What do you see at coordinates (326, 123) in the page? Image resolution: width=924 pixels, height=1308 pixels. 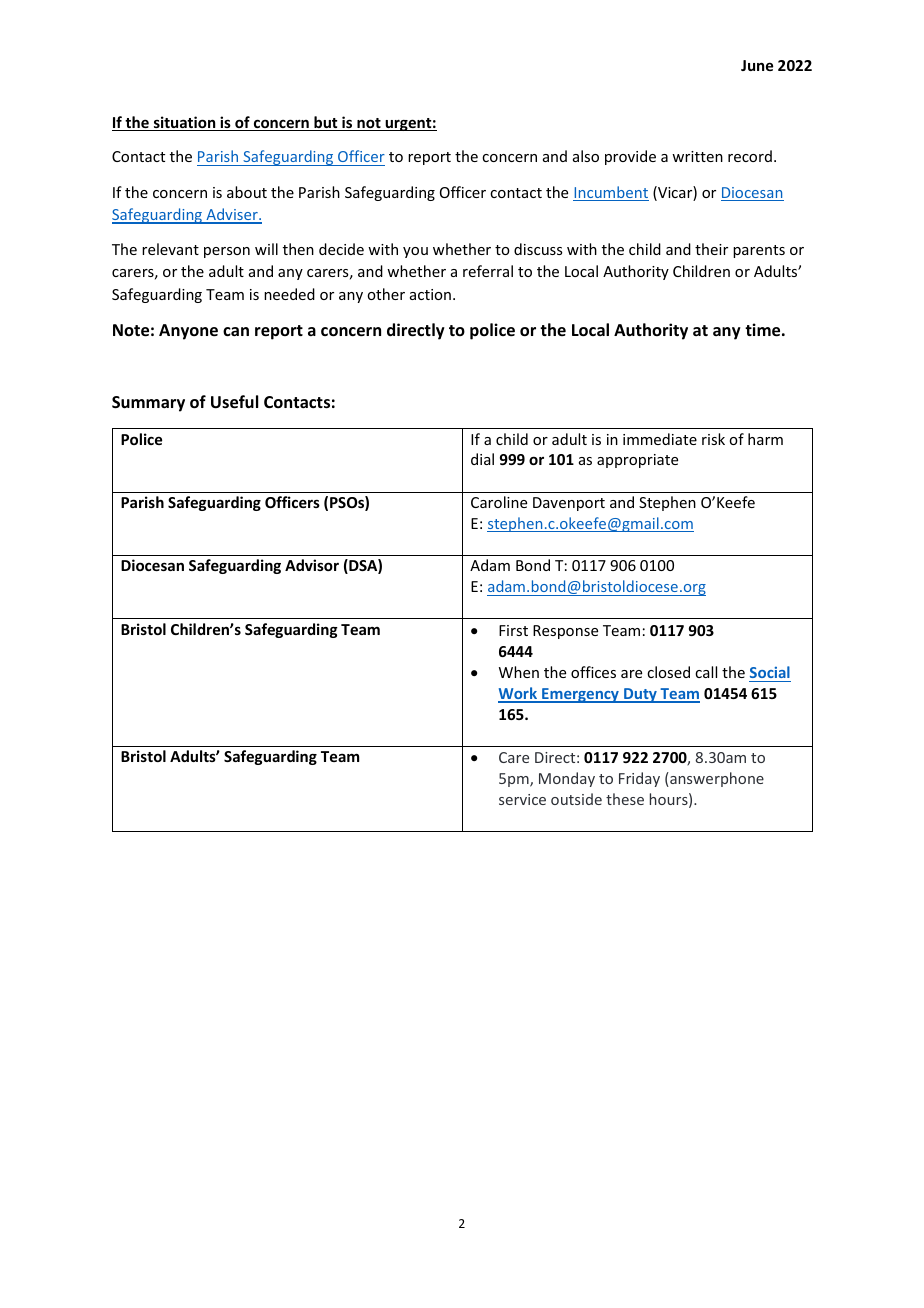 I see `but` at bounding box center [326, 123].
